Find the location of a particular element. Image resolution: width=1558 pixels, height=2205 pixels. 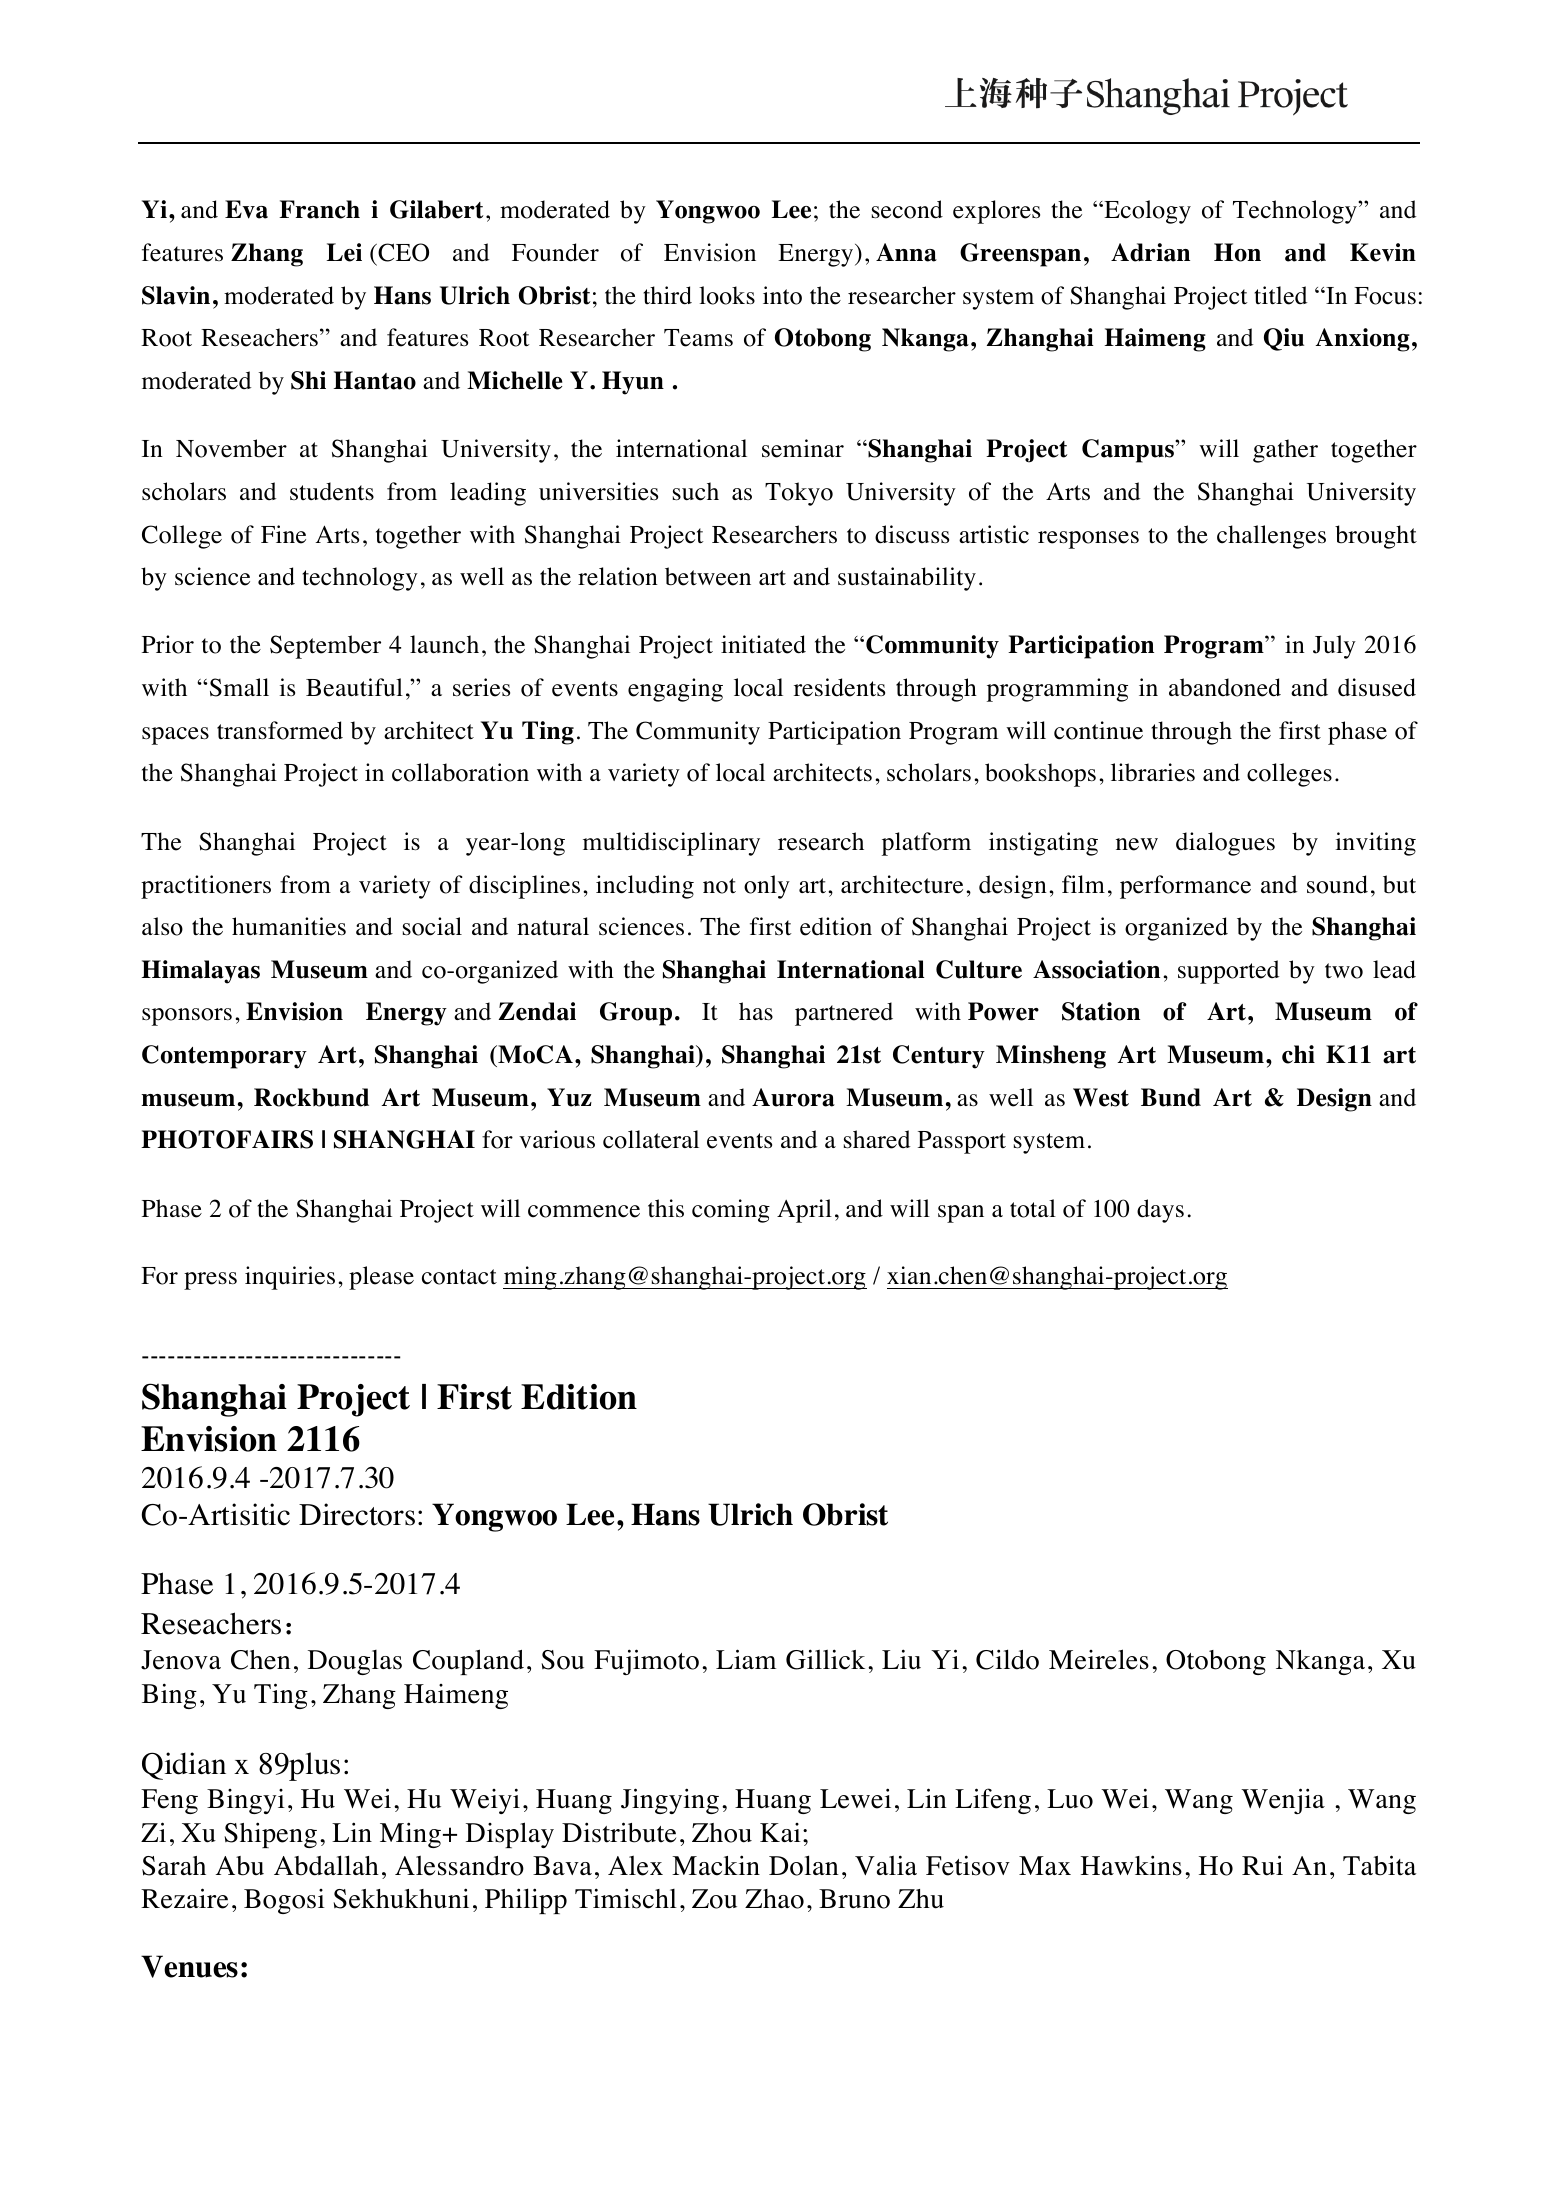

April is located at coordinates (804, 1211).
